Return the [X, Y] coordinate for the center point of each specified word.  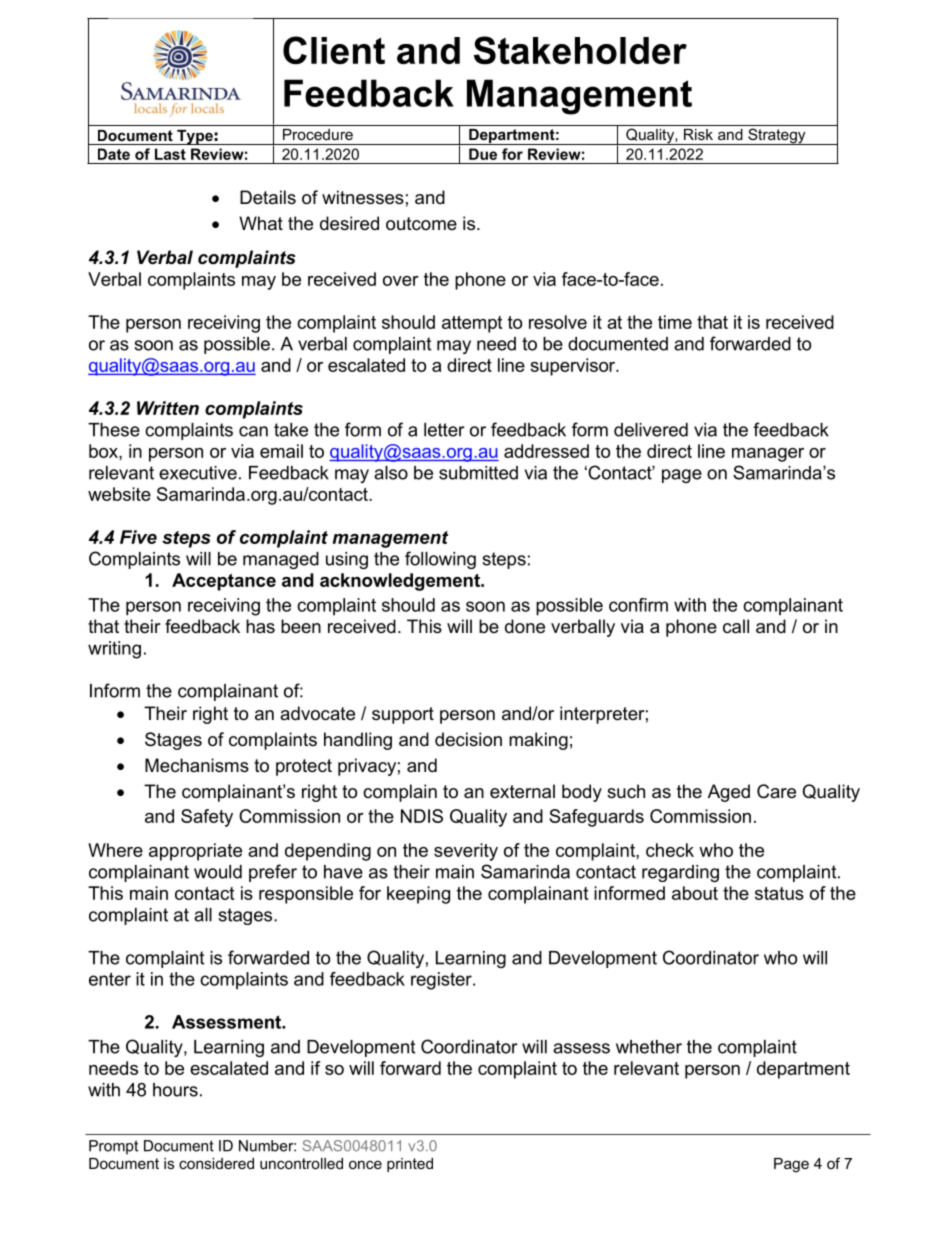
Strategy [777, 136]
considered [216, 1163]
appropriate [195, 852]
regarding [680, 873]
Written [168, 408]
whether [649, 1047]
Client [334, 50]
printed [410, 1165]
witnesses [363, 197]
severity [466, 852]
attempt [472, 324]
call [736, 626]
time [675, 322]
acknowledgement [401, 582]
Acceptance [224, 582]
